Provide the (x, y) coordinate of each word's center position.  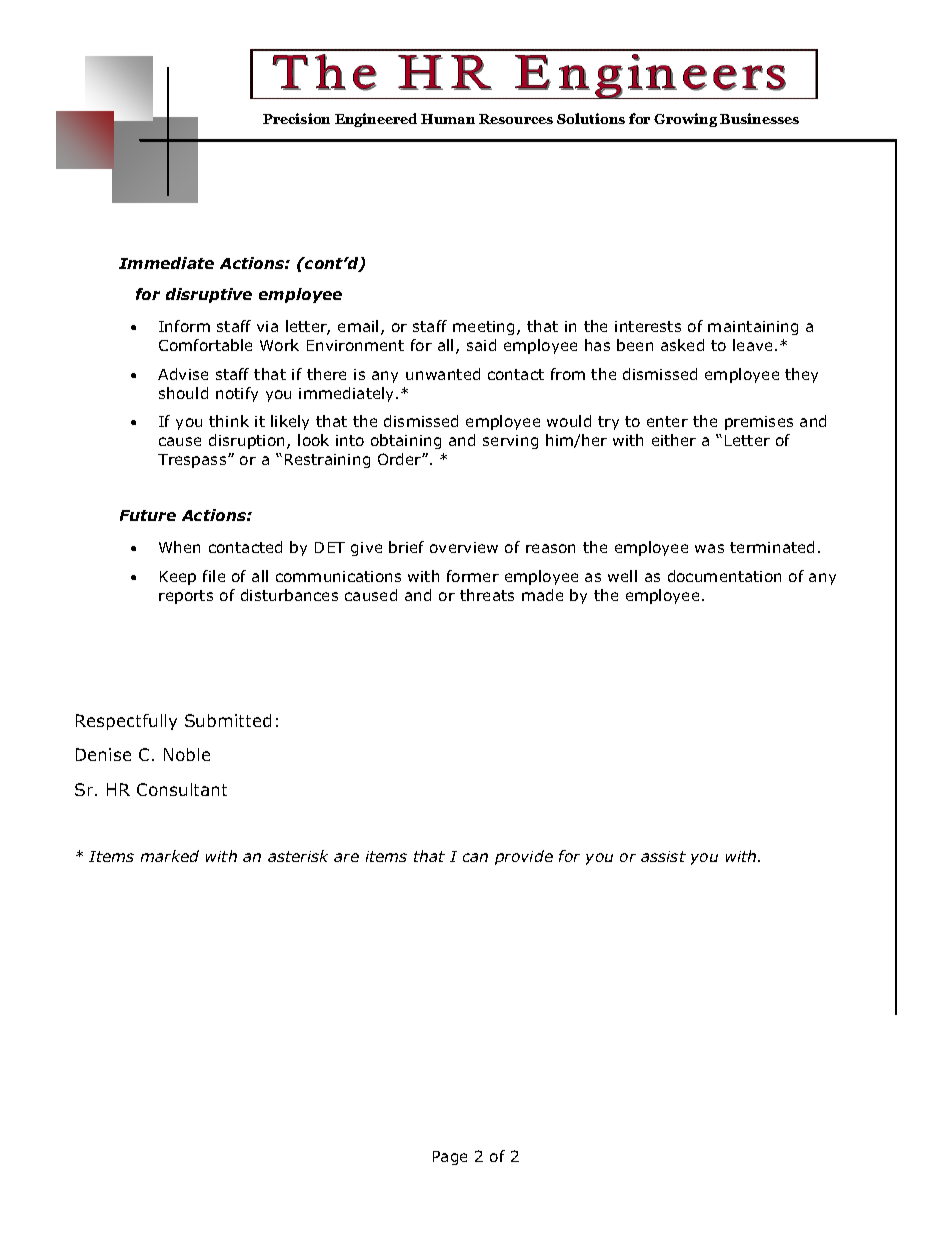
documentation (724, 576)
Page (450, 1158)
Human (448, 119)
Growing (685, 120)
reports (186, 597)
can (475, 857)
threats (487, 595)
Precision (296, 118)
